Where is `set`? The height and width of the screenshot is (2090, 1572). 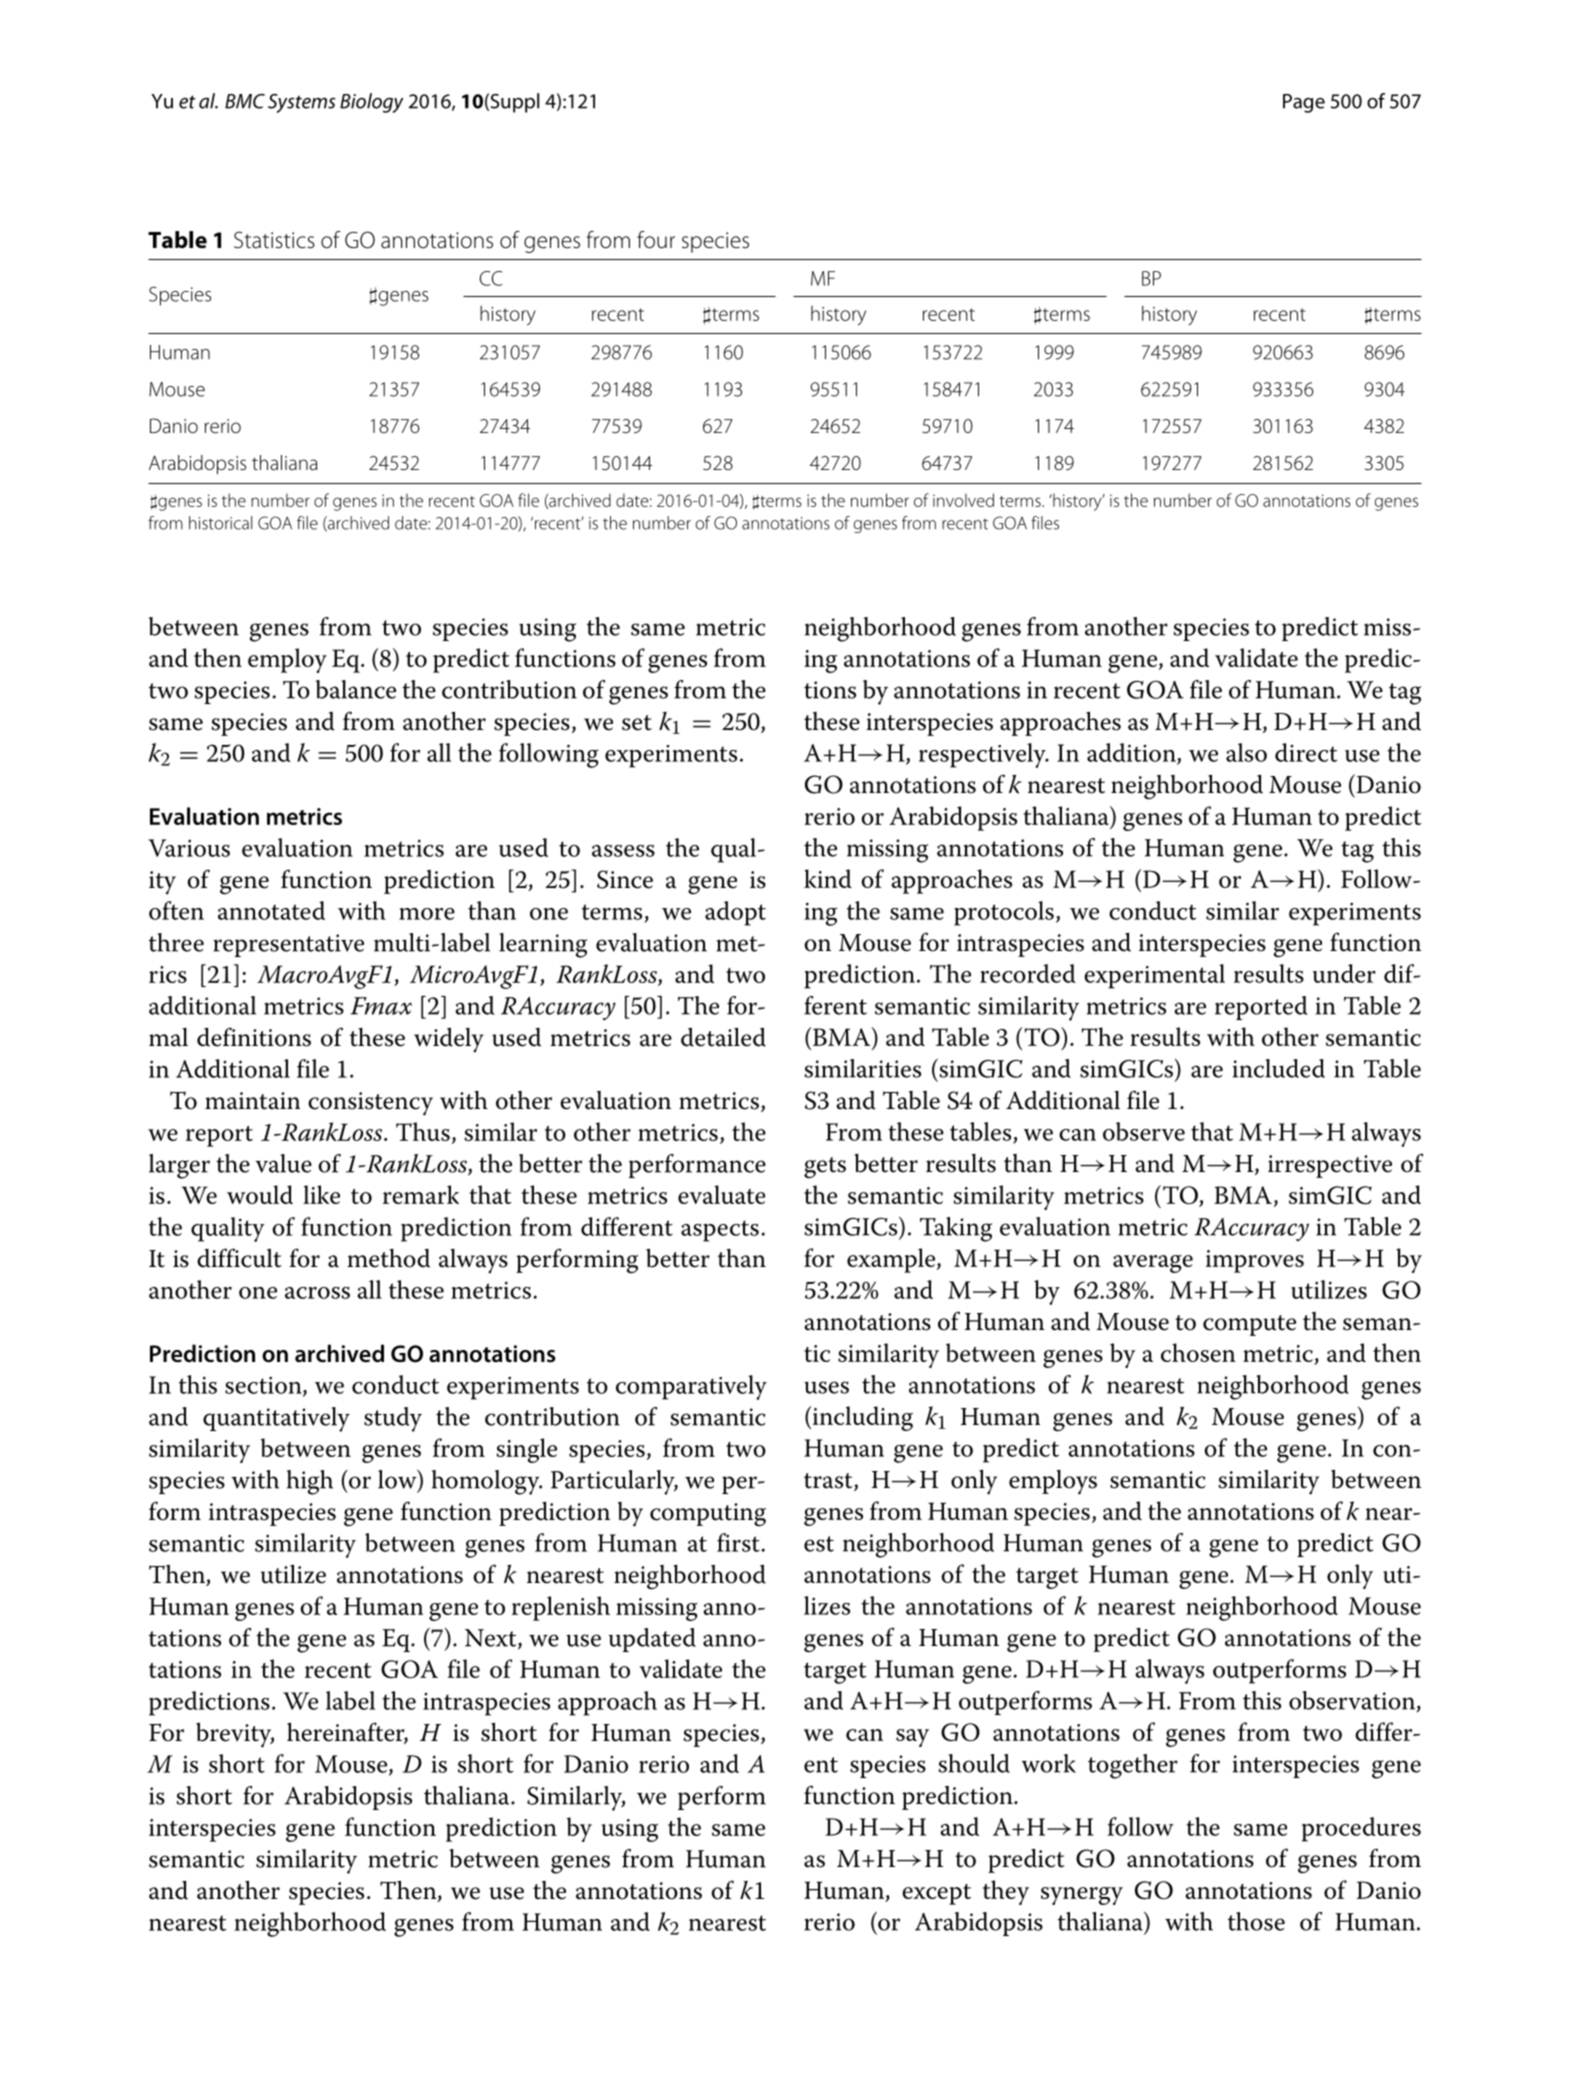
set is located at coordinates (637, 723).
